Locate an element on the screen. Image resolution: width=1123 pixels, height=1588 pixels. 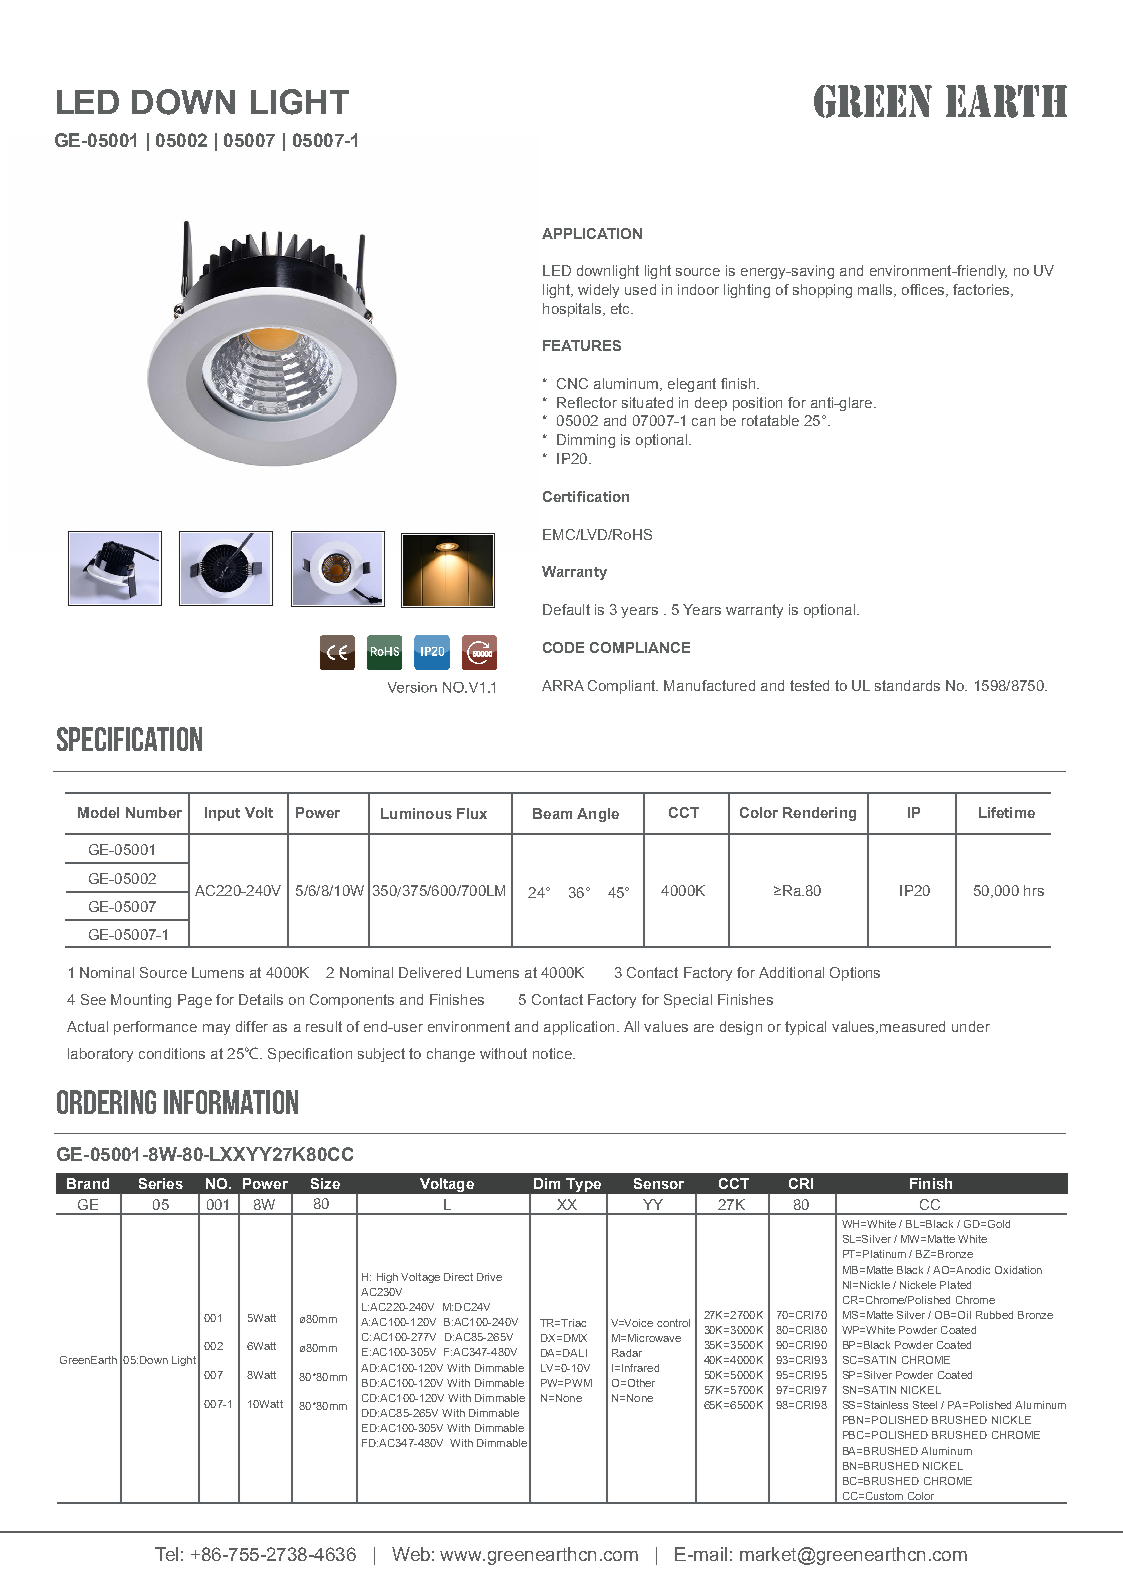
hospitals is located at coordinates (573, 310).
